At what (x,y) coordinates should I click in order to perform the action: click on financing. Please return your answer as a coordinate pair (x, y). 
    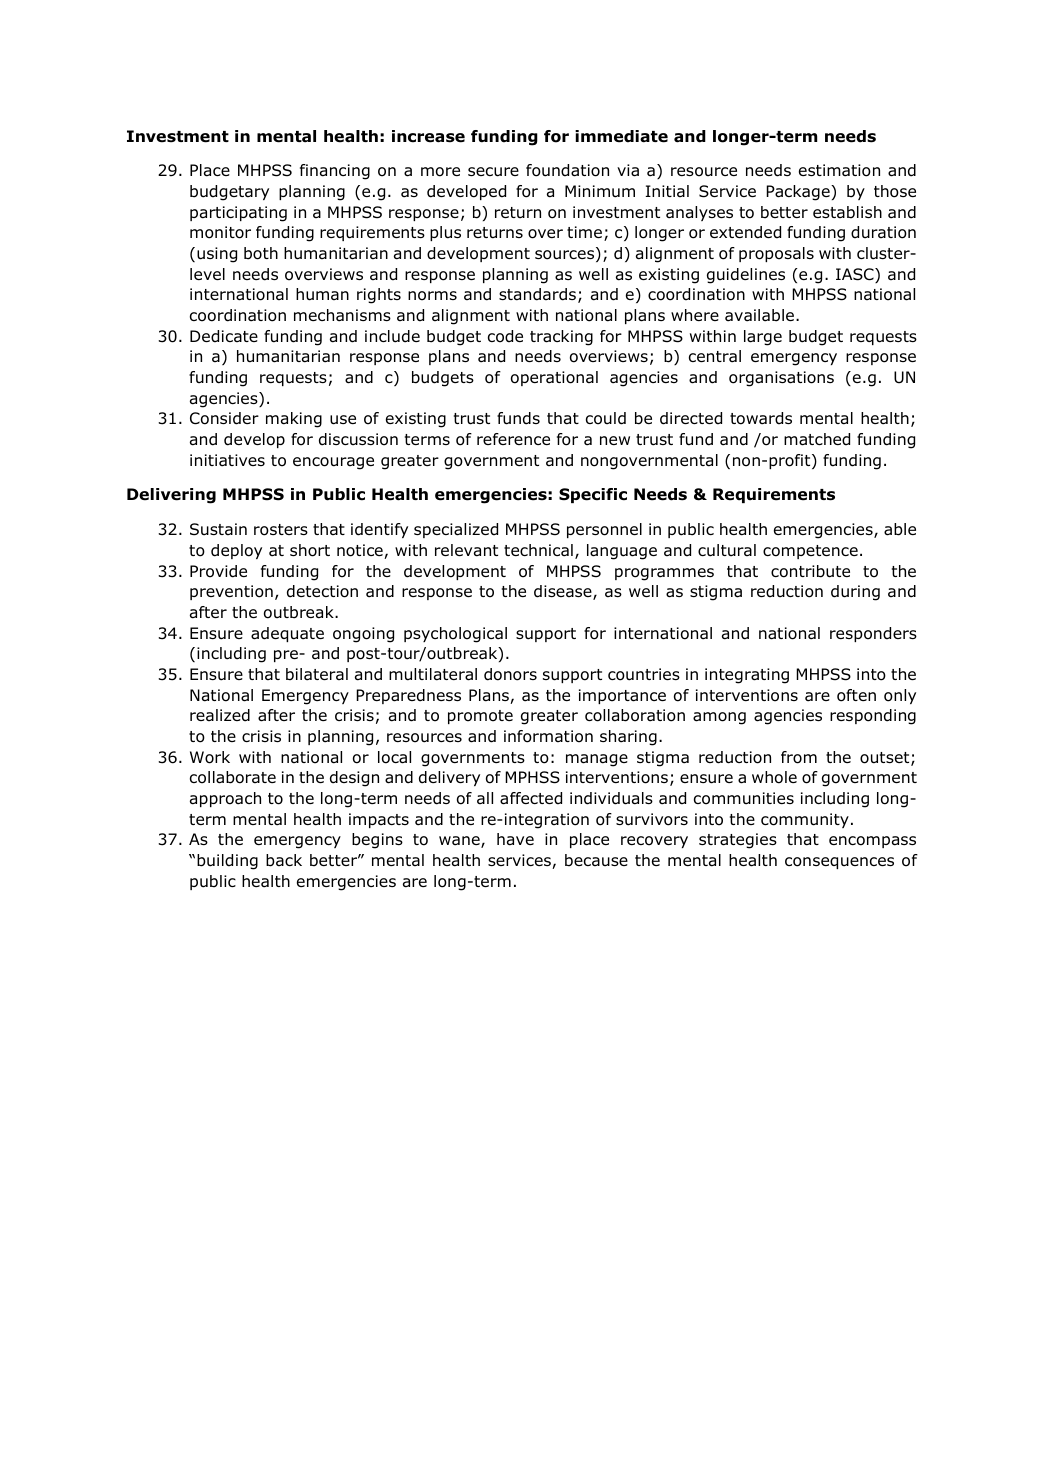
    Looking at the image, I should click on (335, 172).
